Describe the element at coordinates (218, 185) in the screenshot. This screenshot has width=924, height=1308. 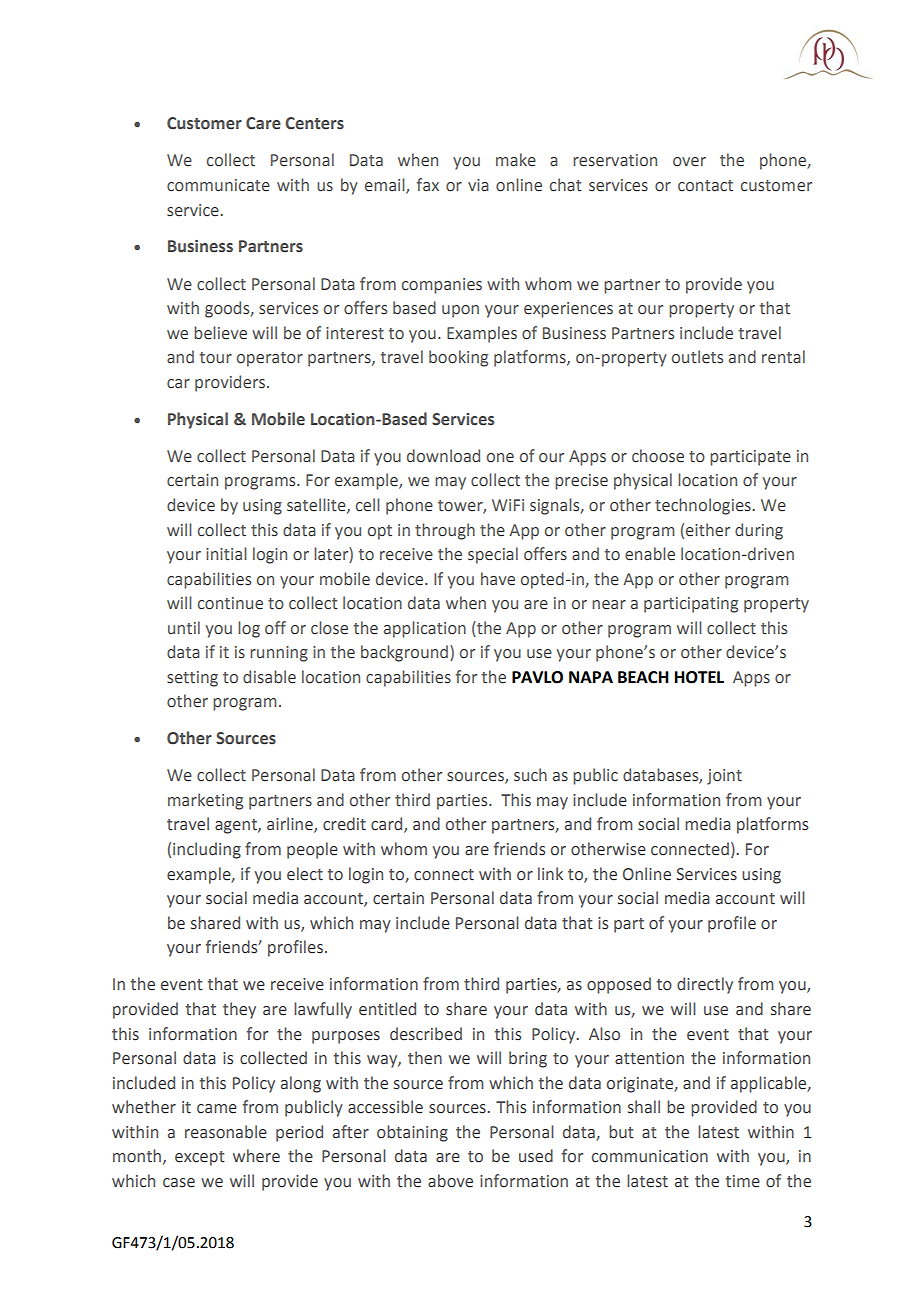
I see `communicate` at that location.
